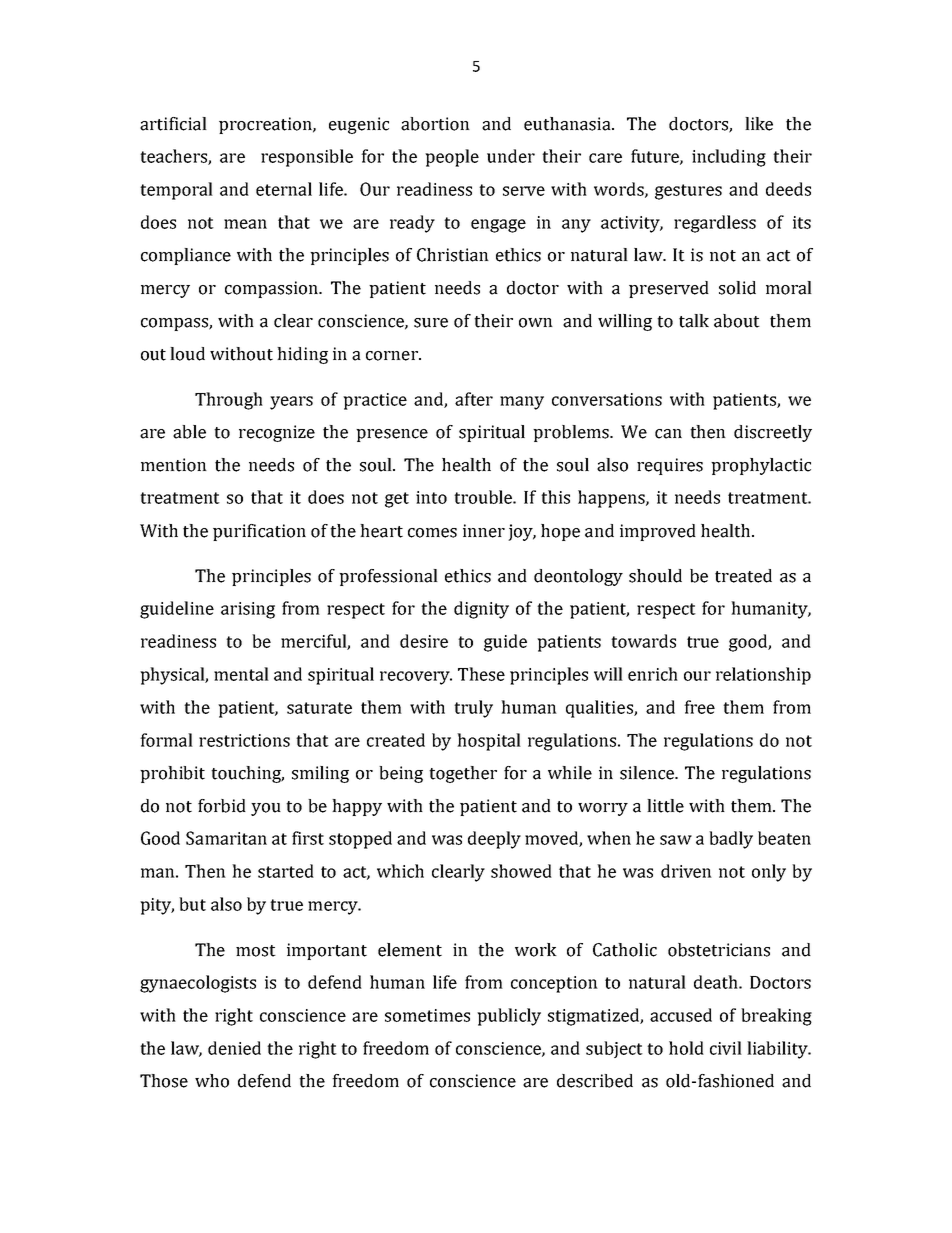 This document has height=1233, width=952. Describe the element at coordinates (241, 674) in the document. I see `mental` at that location.
